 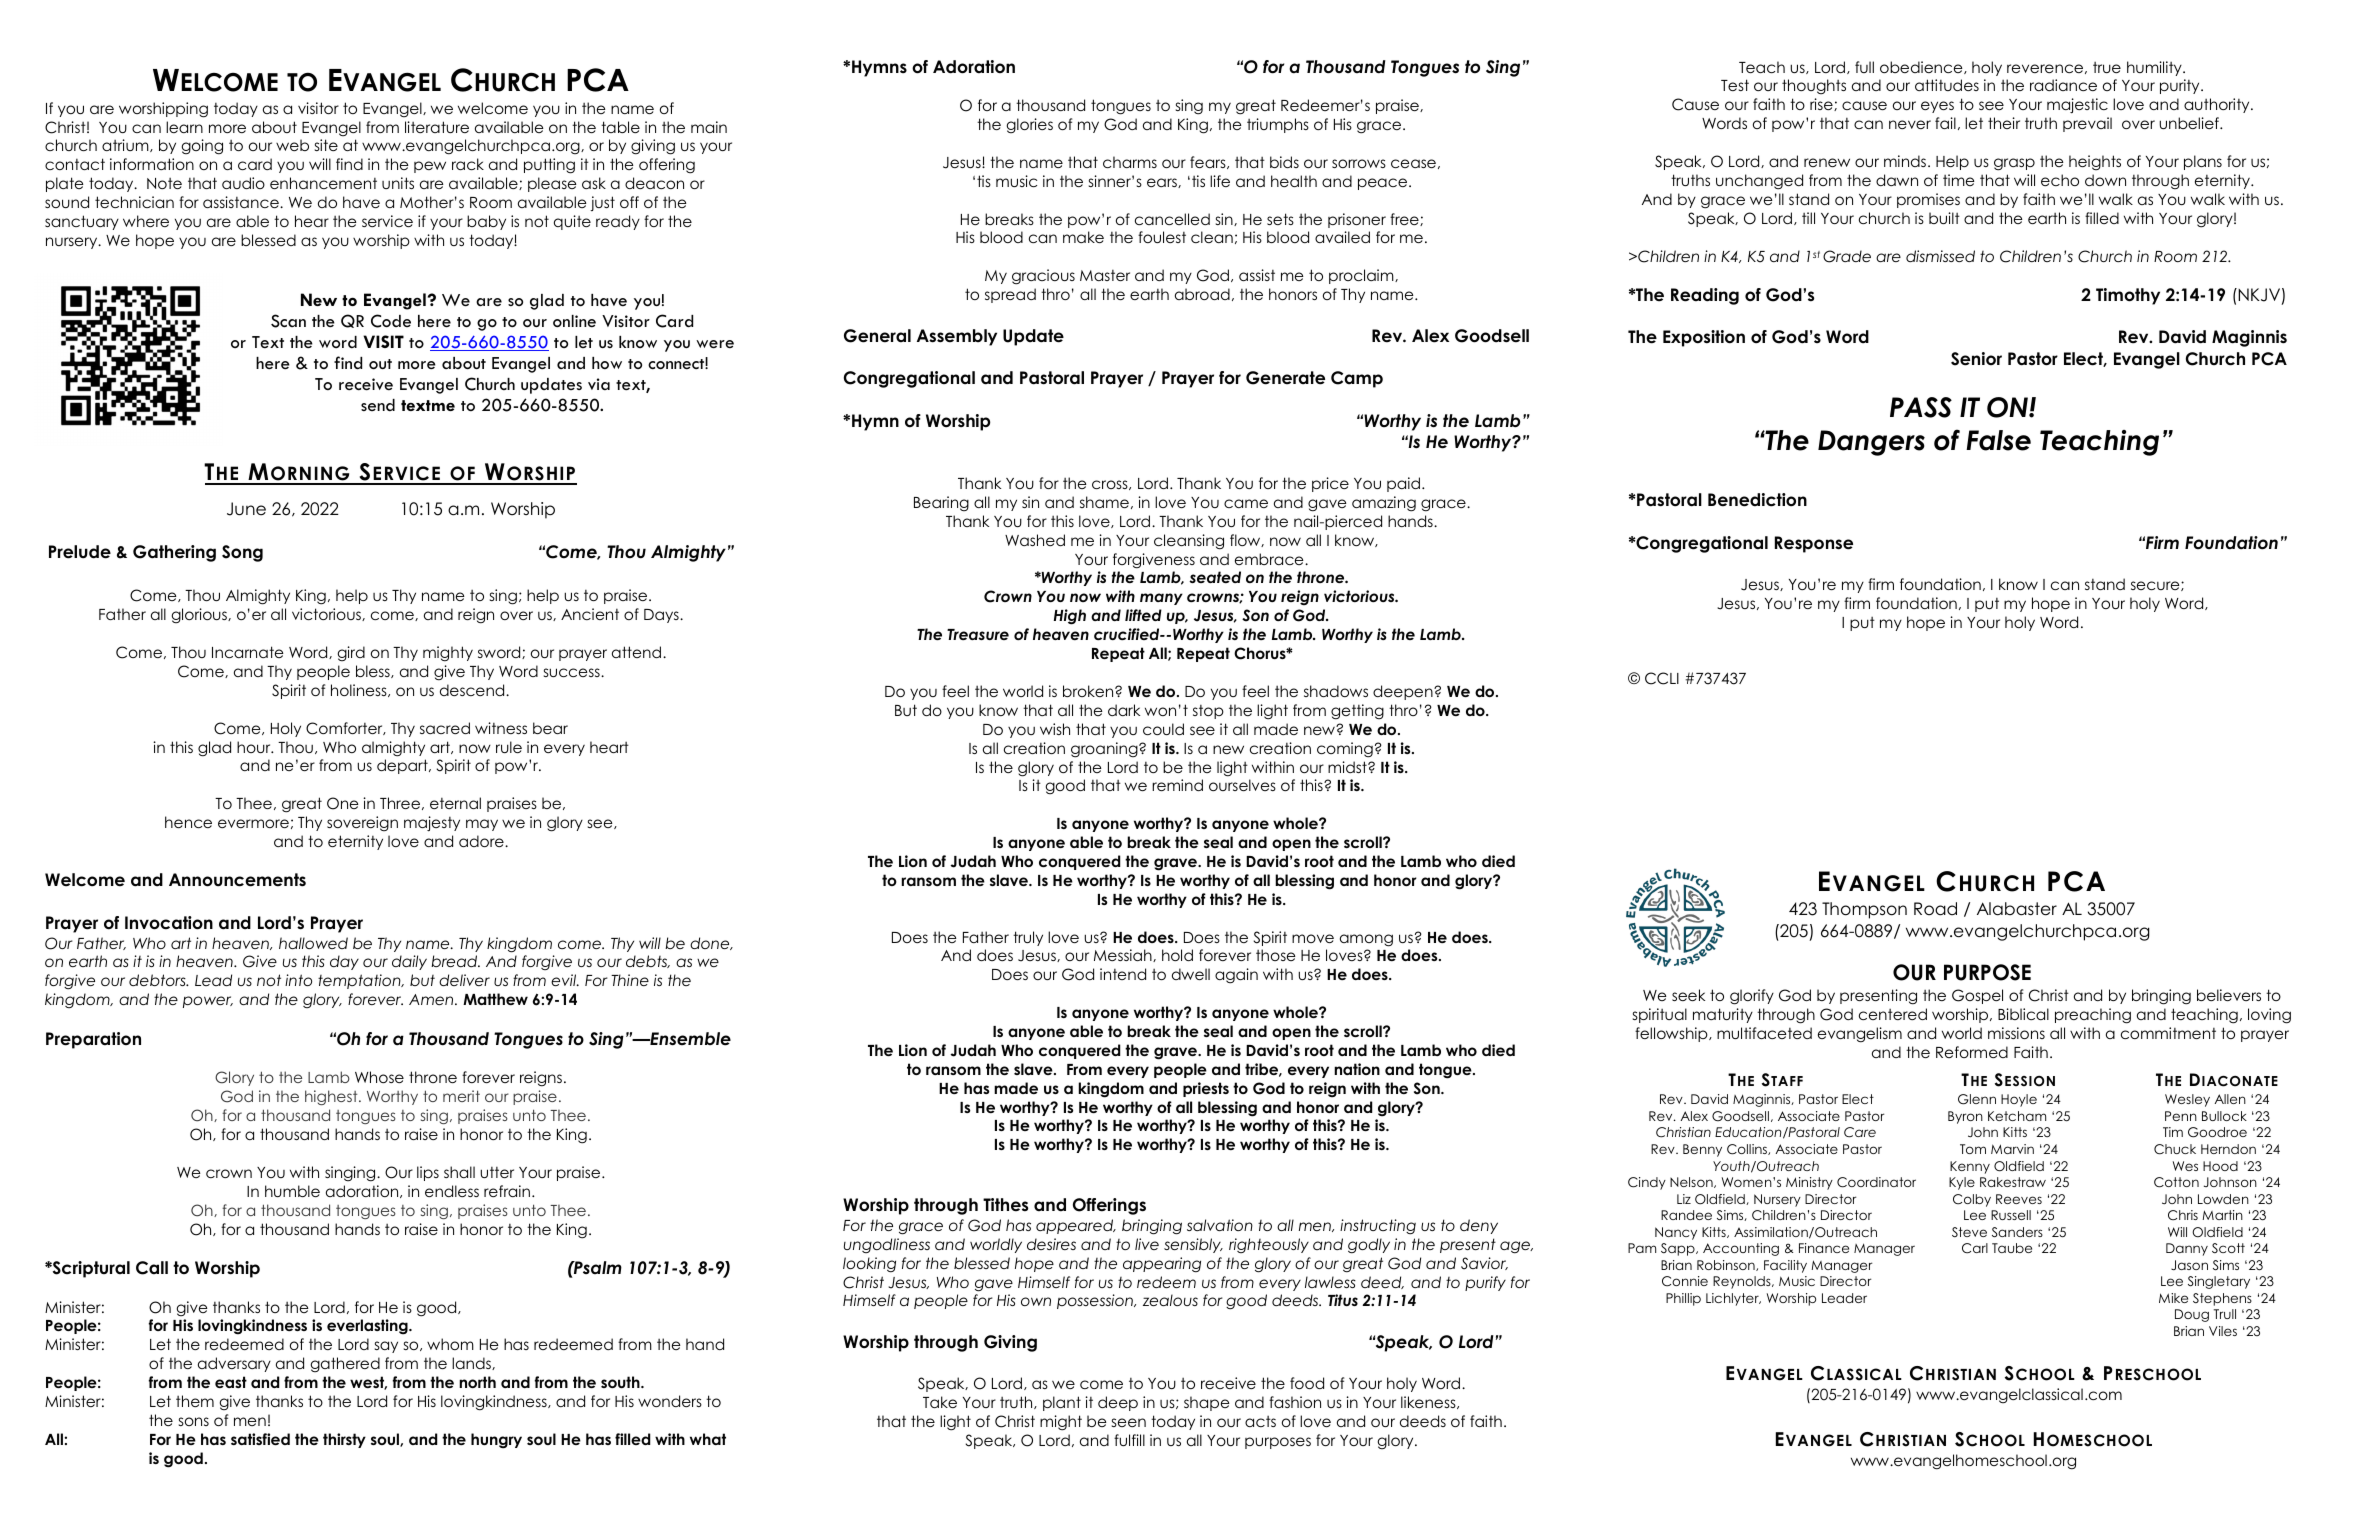 What do you see at coordinates (242, 553) in the document?
I see `Song` at bounding box center [242, 553].
